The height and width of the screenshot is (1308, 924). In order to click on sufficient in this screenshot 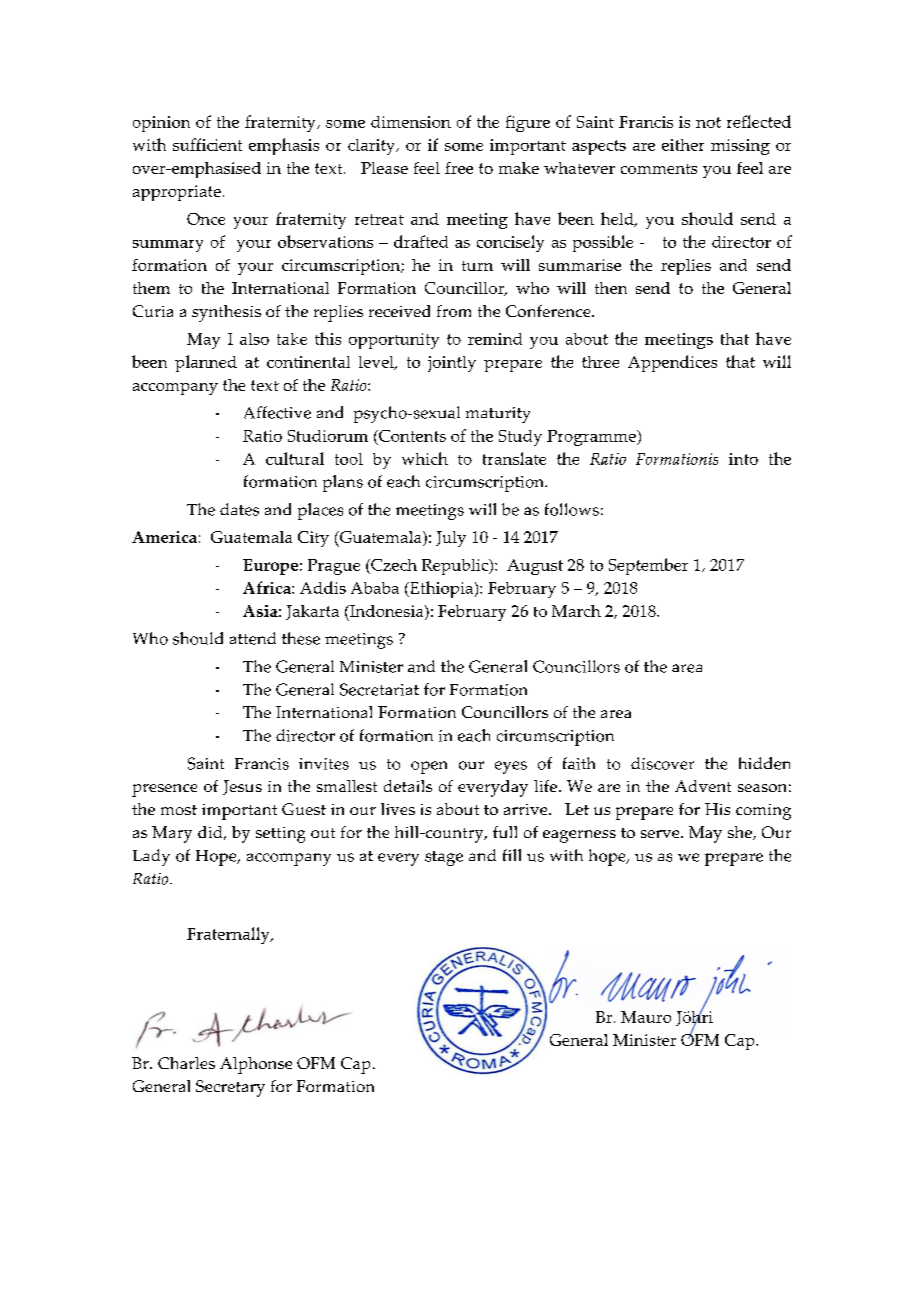, I will do `click(207, 144)`.
